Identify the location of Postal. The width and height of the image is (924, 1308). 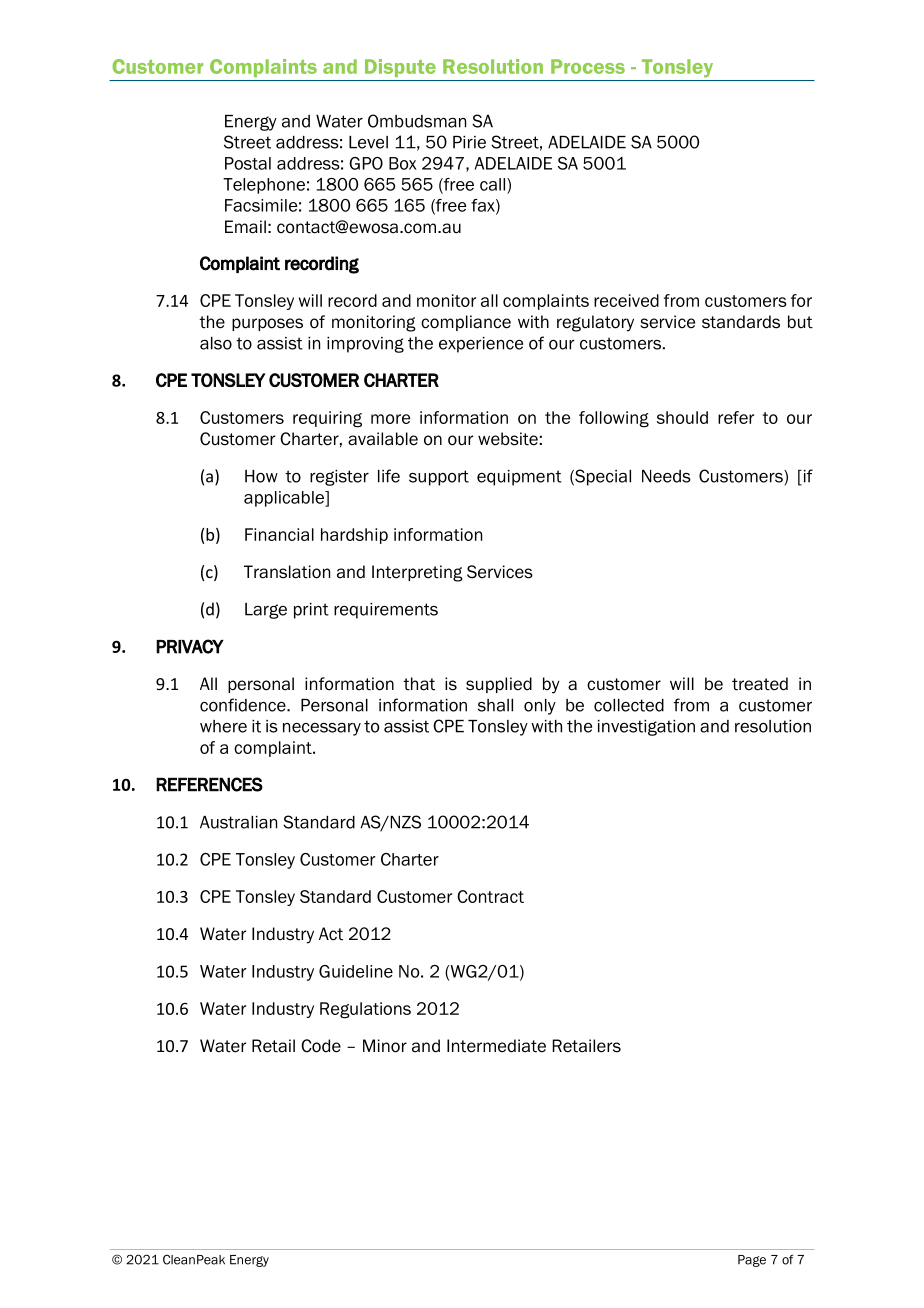
(248, 163).
